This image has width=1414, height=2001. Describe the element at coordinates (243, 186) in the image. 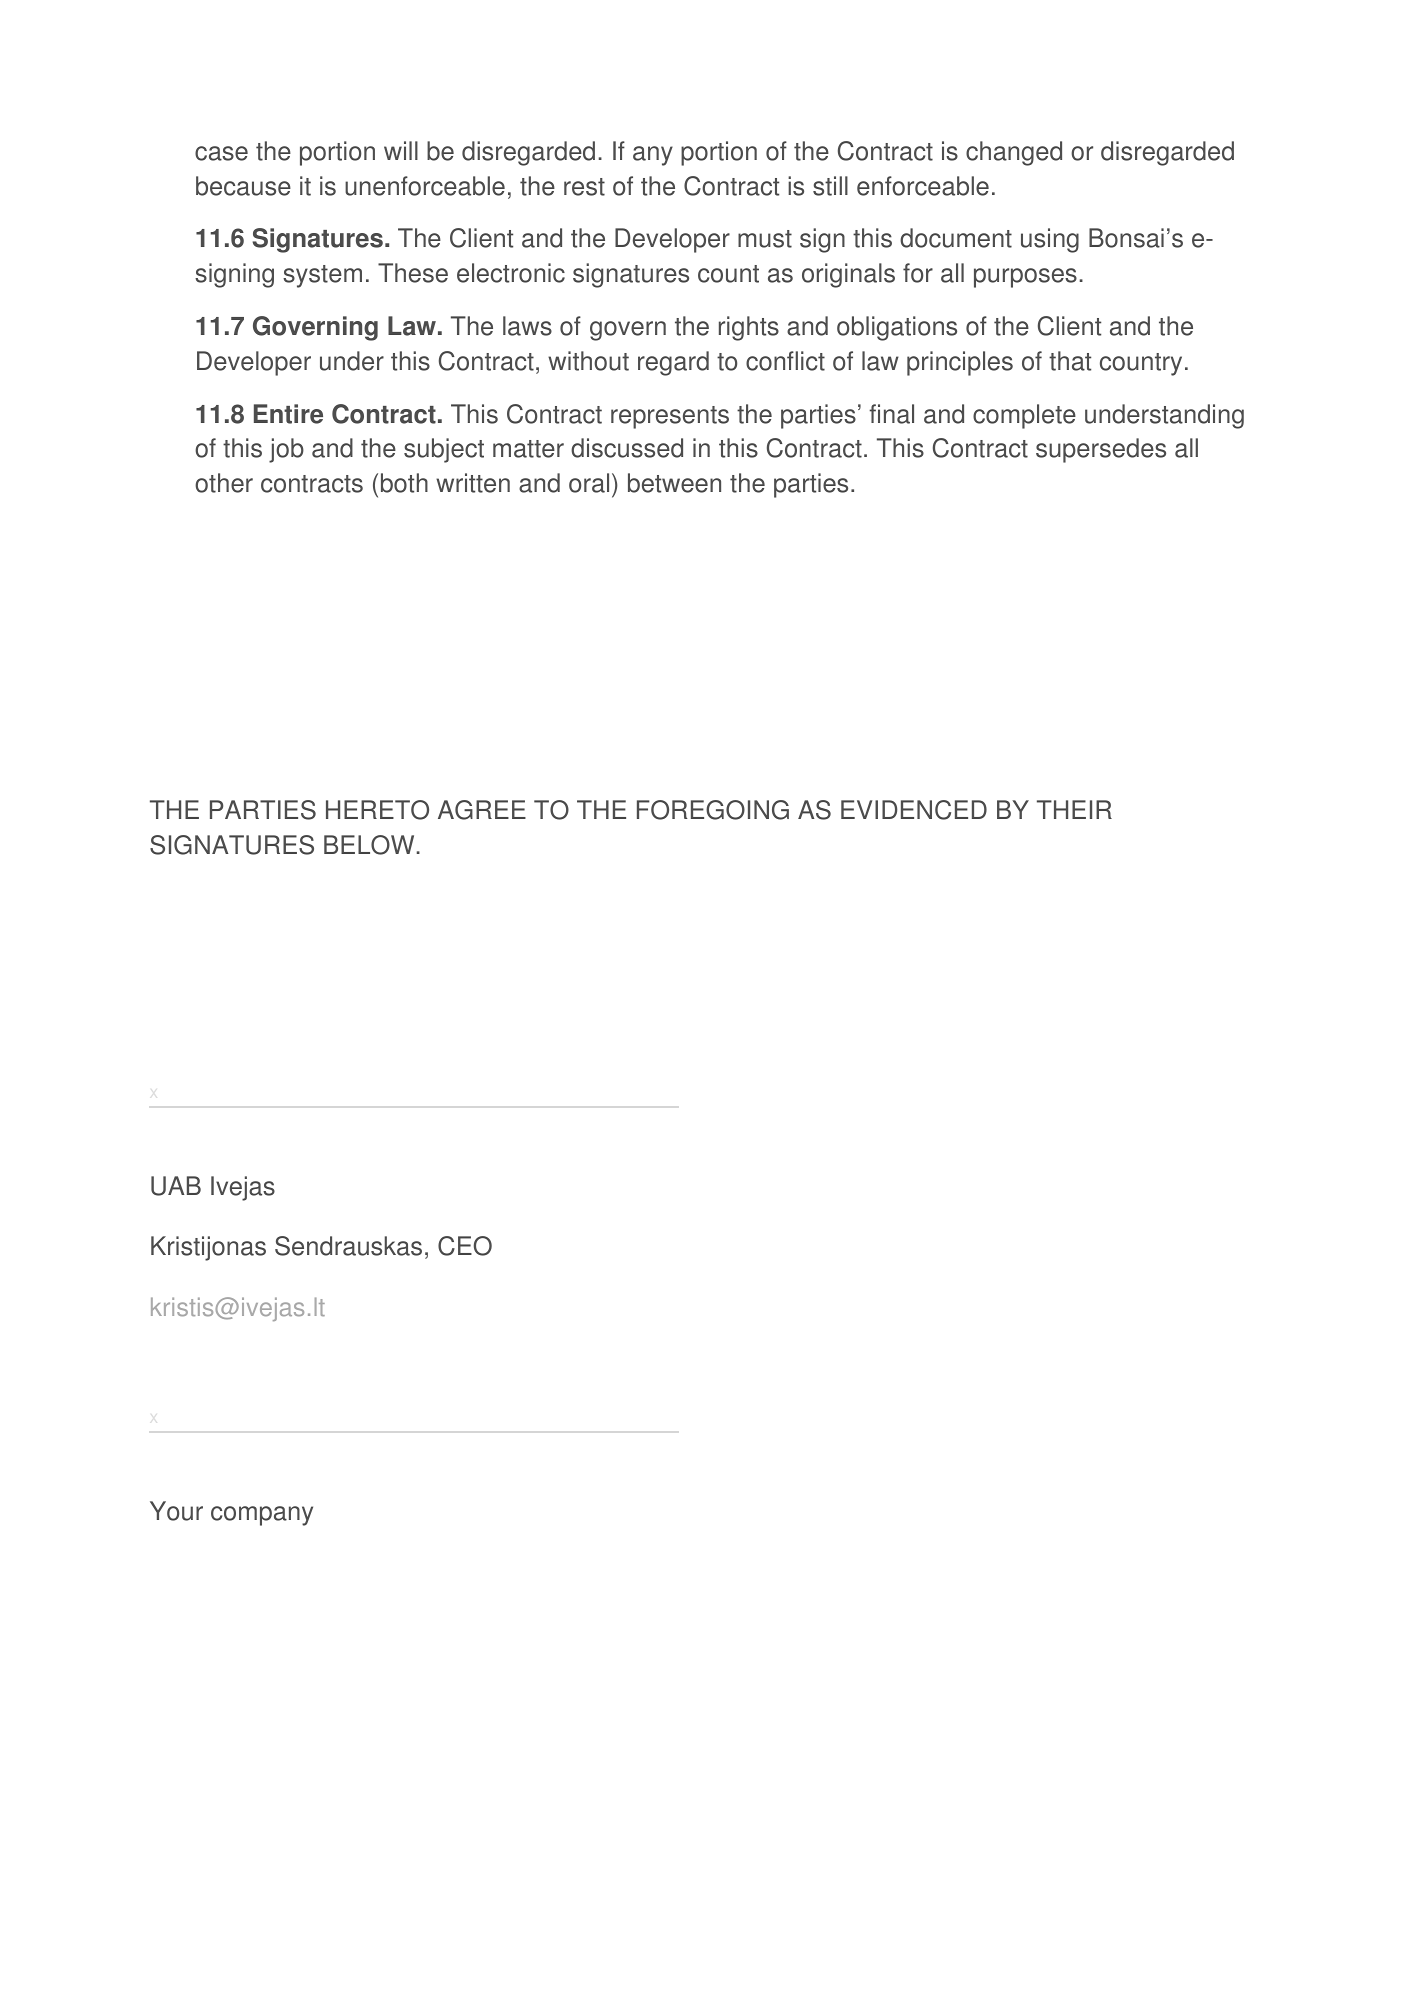

I see `because` at that location.
